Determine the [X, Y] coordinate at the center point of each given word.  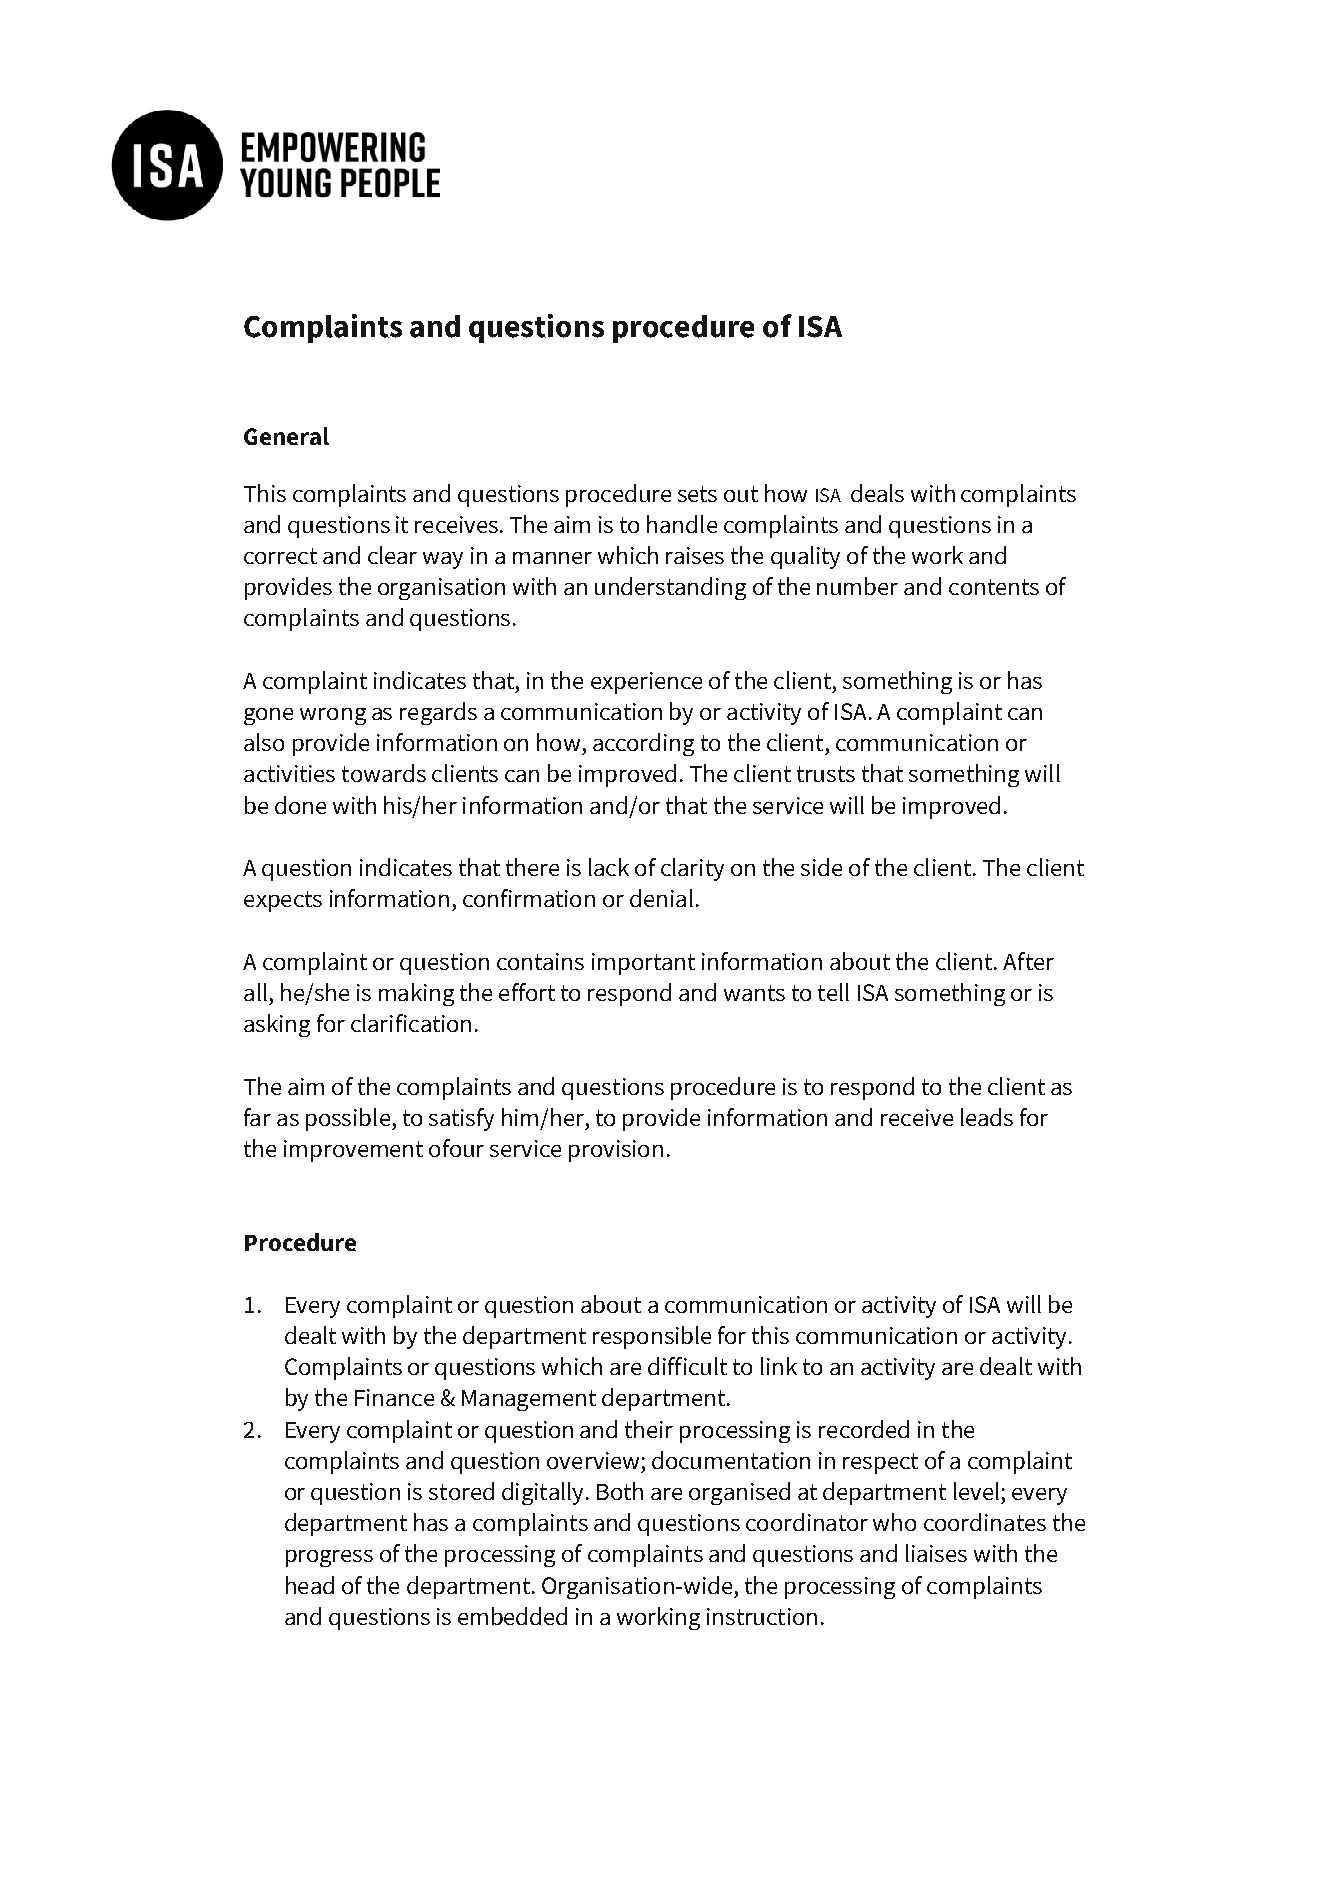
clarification [411, 1023]
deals [877, 493]
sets [697, 494]
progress [329, 1558]
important [643, 964]
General [286, 436]
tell [833, 992]
